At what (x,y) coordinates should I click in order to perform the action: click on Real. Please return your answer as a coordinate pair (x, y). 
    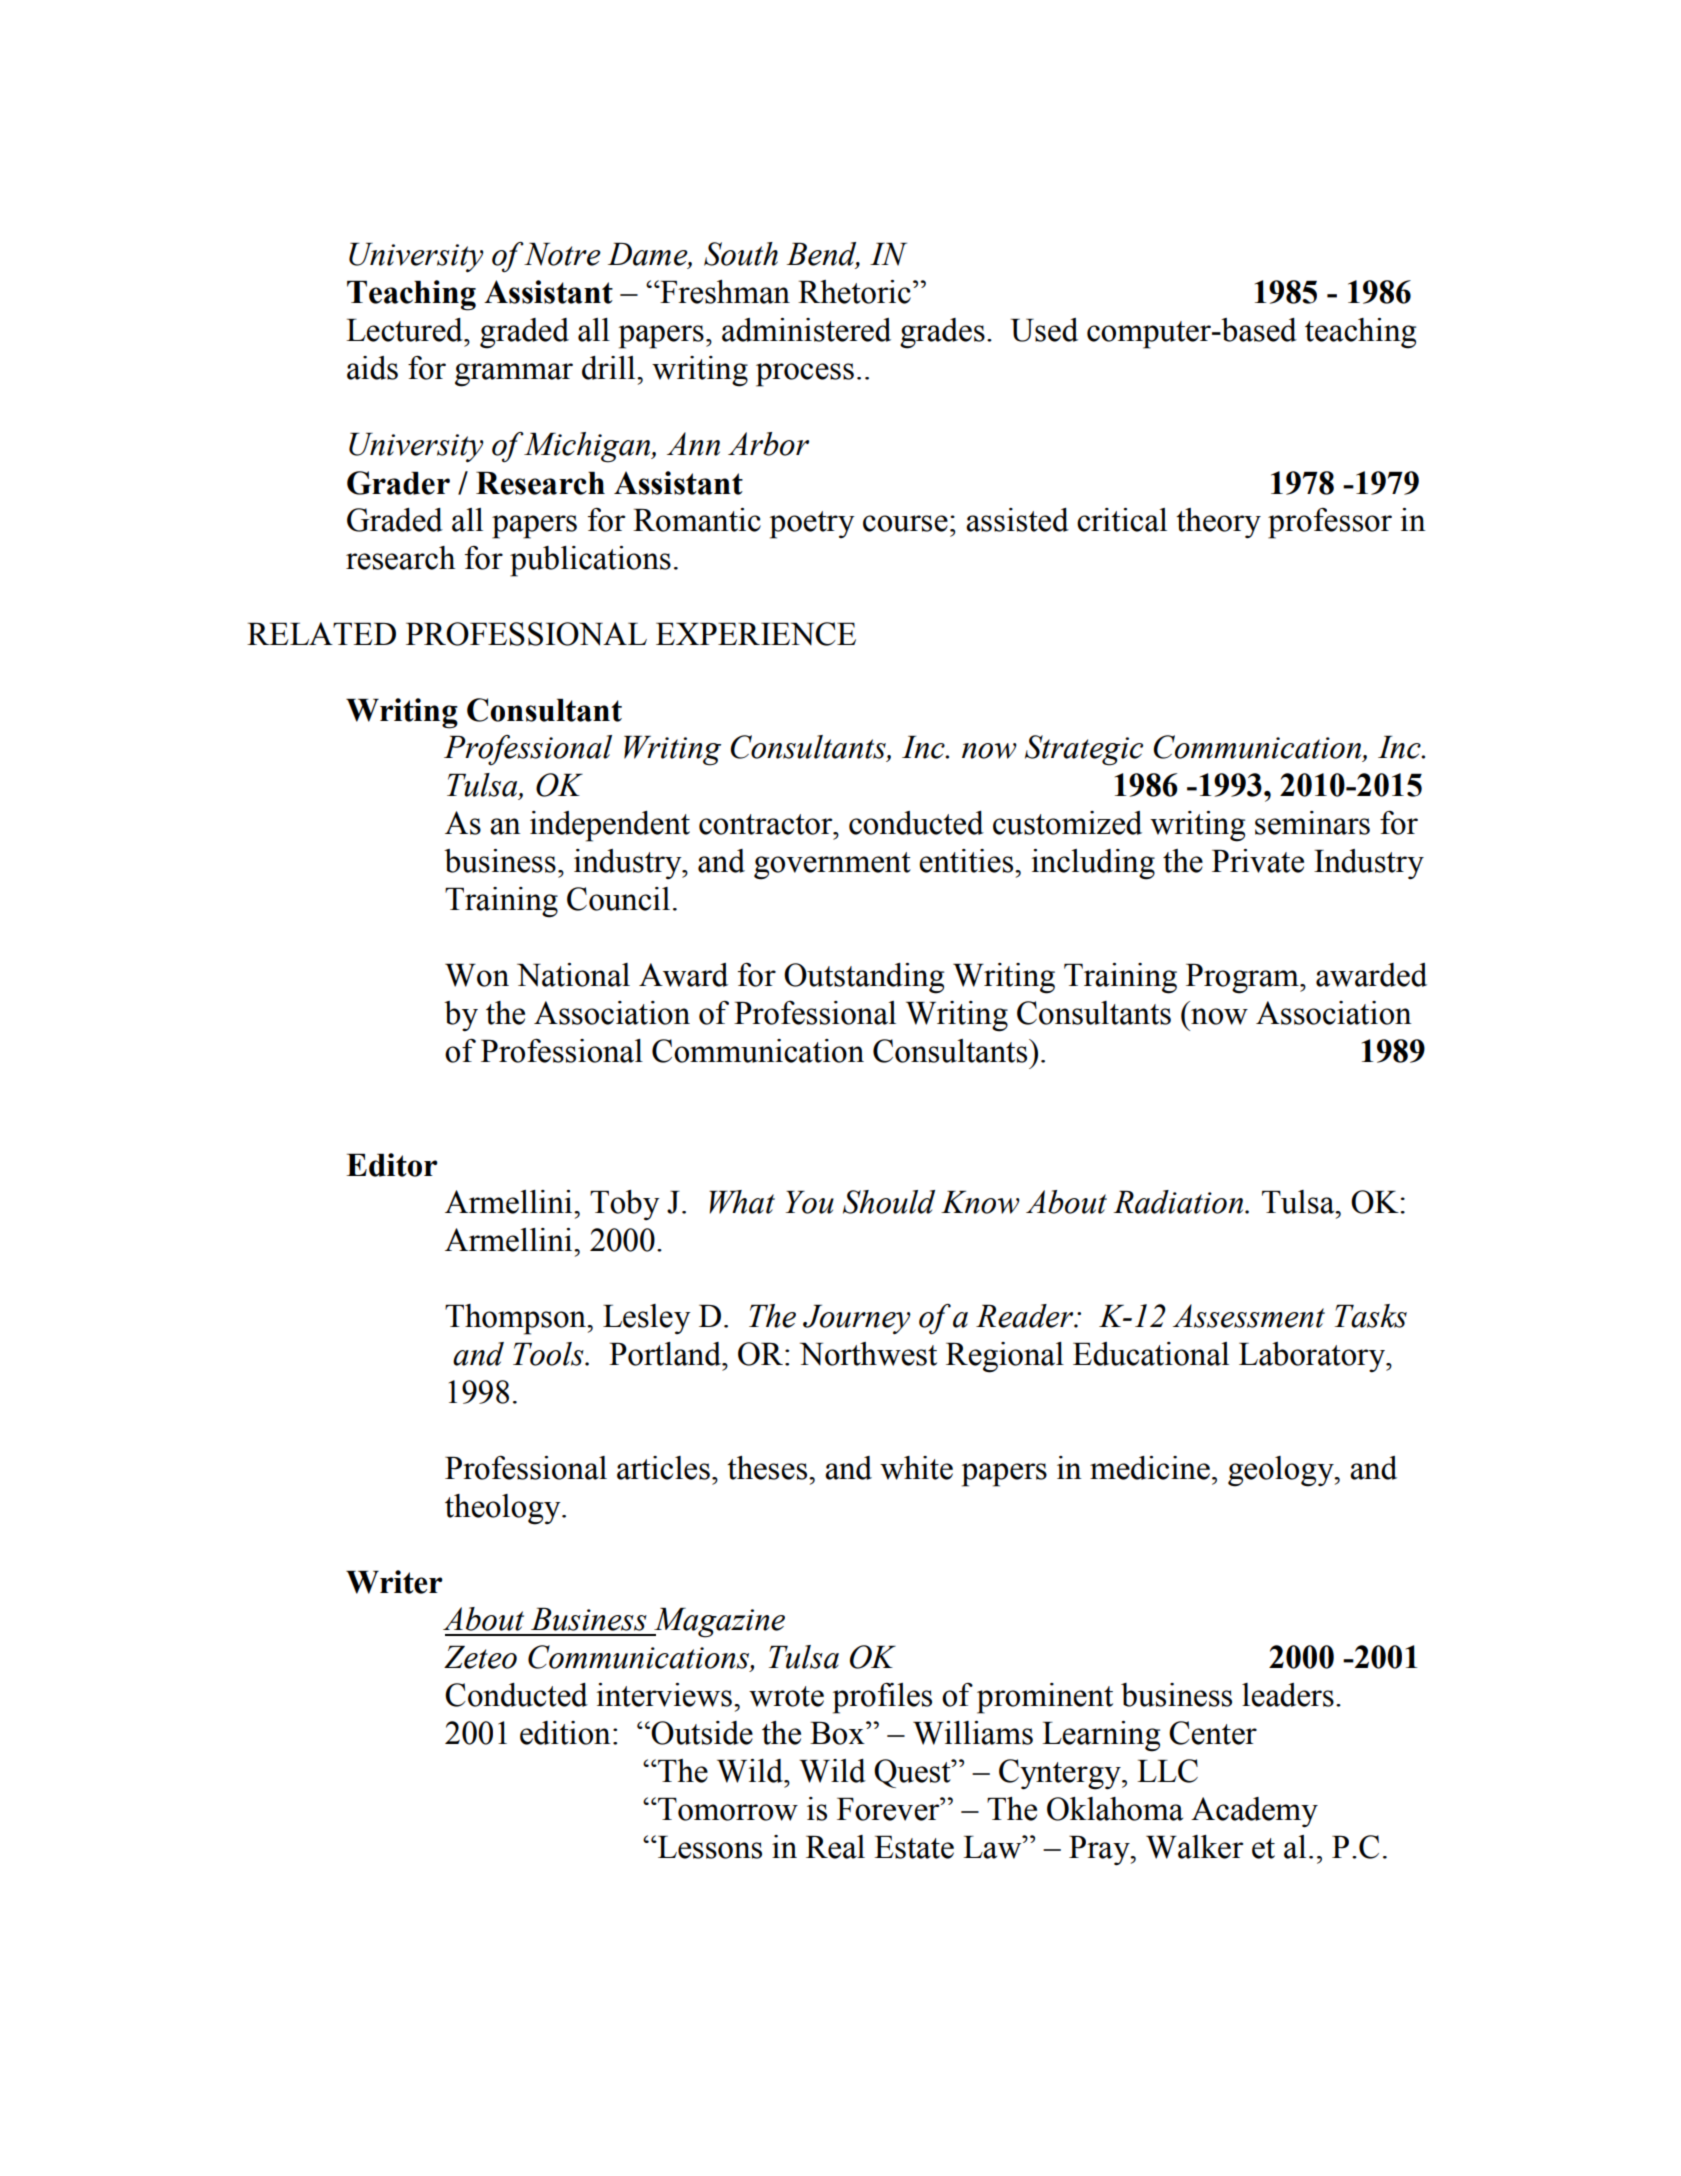
    Looking at the image, I should click on (835, 1847).
